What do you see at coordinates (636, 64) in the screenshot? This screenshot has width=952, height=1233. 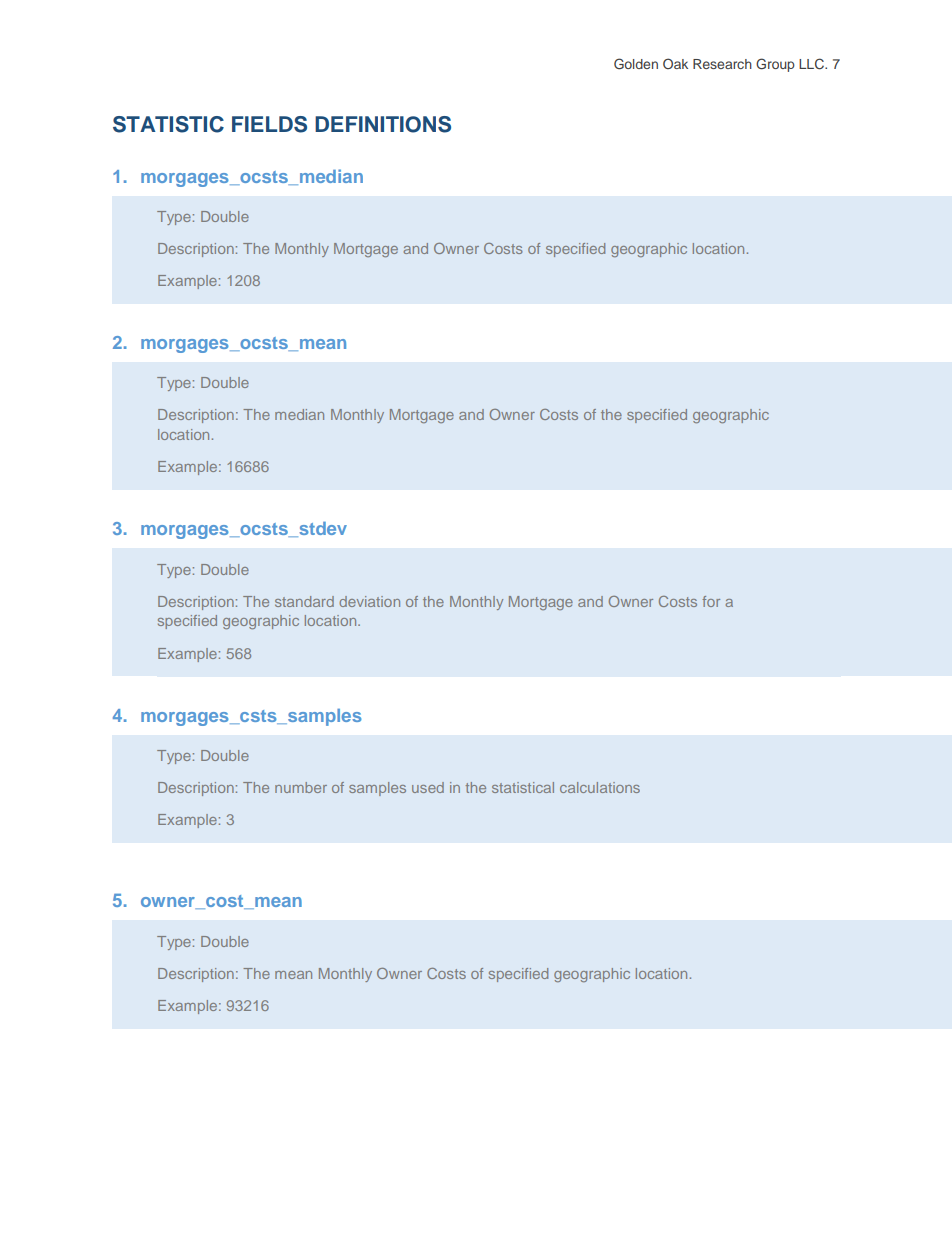 I see `Golden` at bounding box center [636, 64].
